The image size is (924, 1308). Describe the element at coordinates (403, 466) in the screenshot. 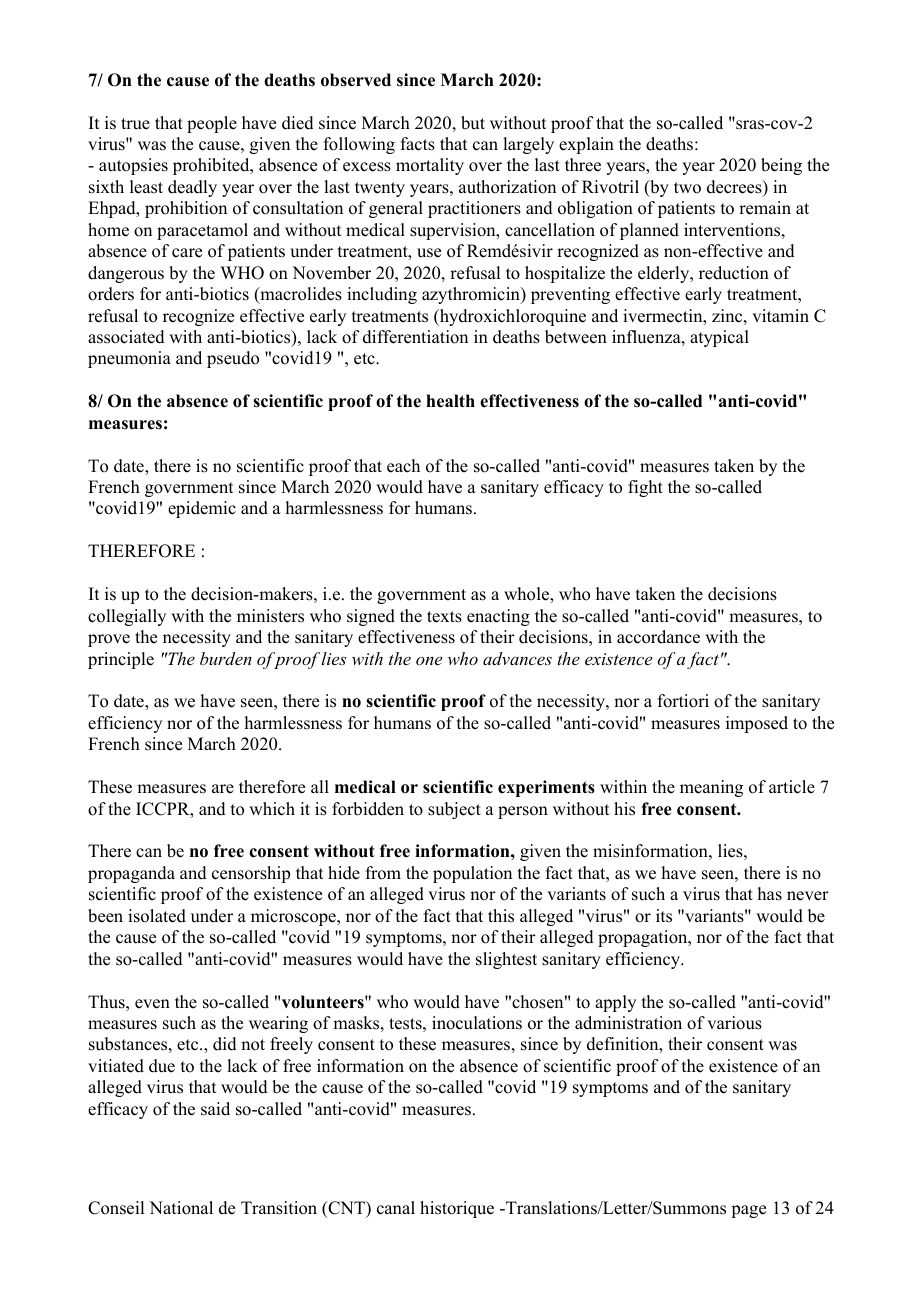

I see `each` at that location.
